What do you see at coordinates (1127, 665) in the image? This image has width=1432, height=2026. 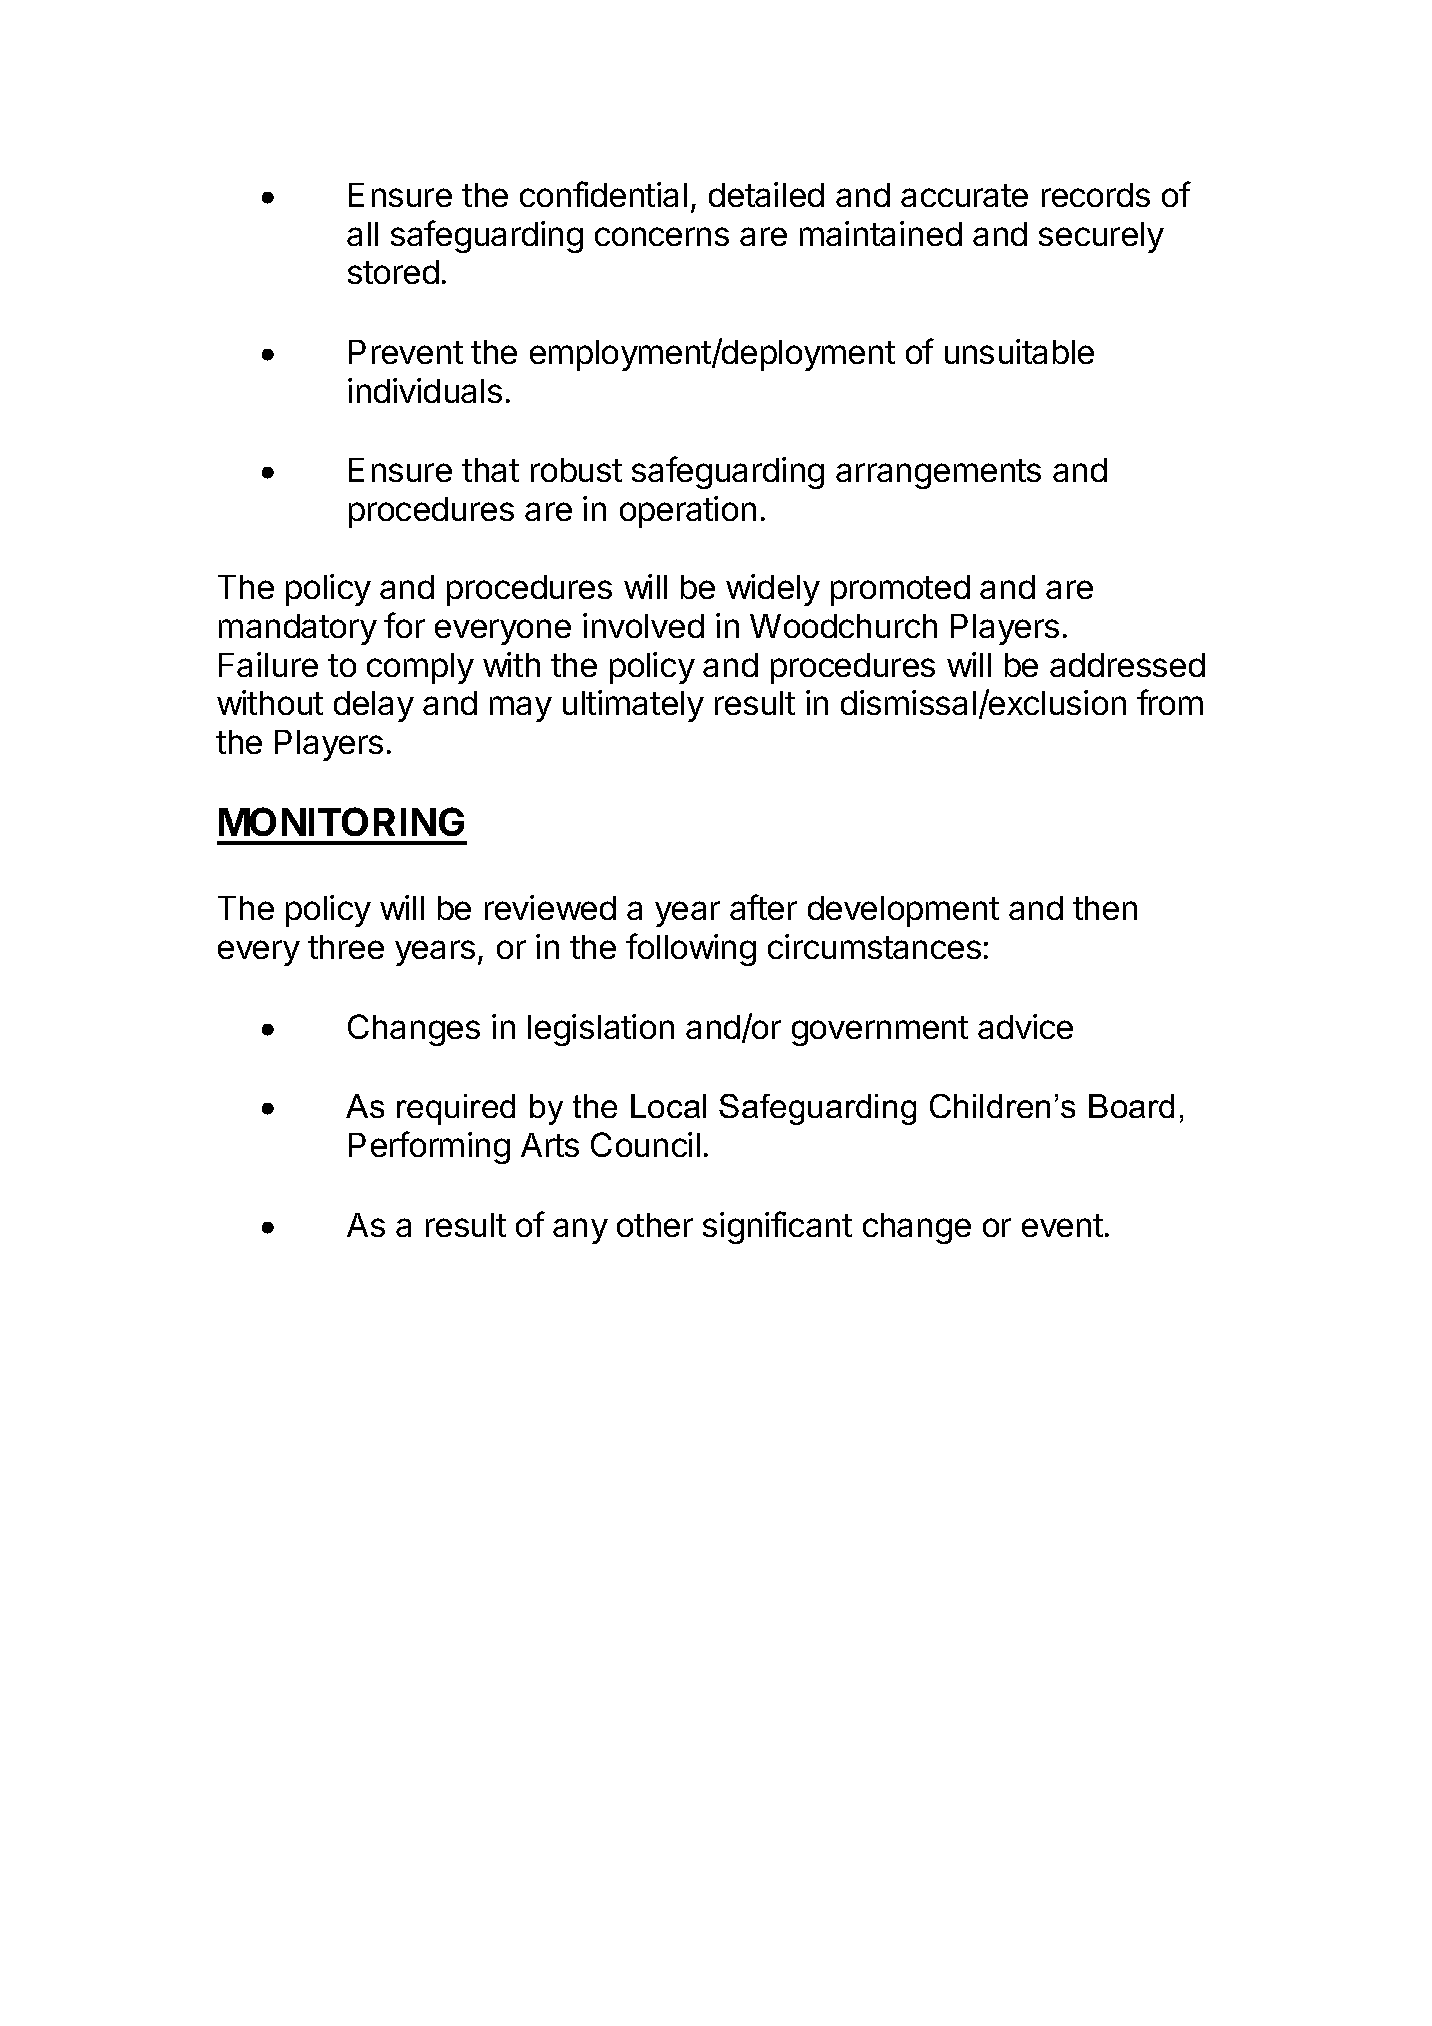 I see `addressed` at bounding box center [1127, 665].
